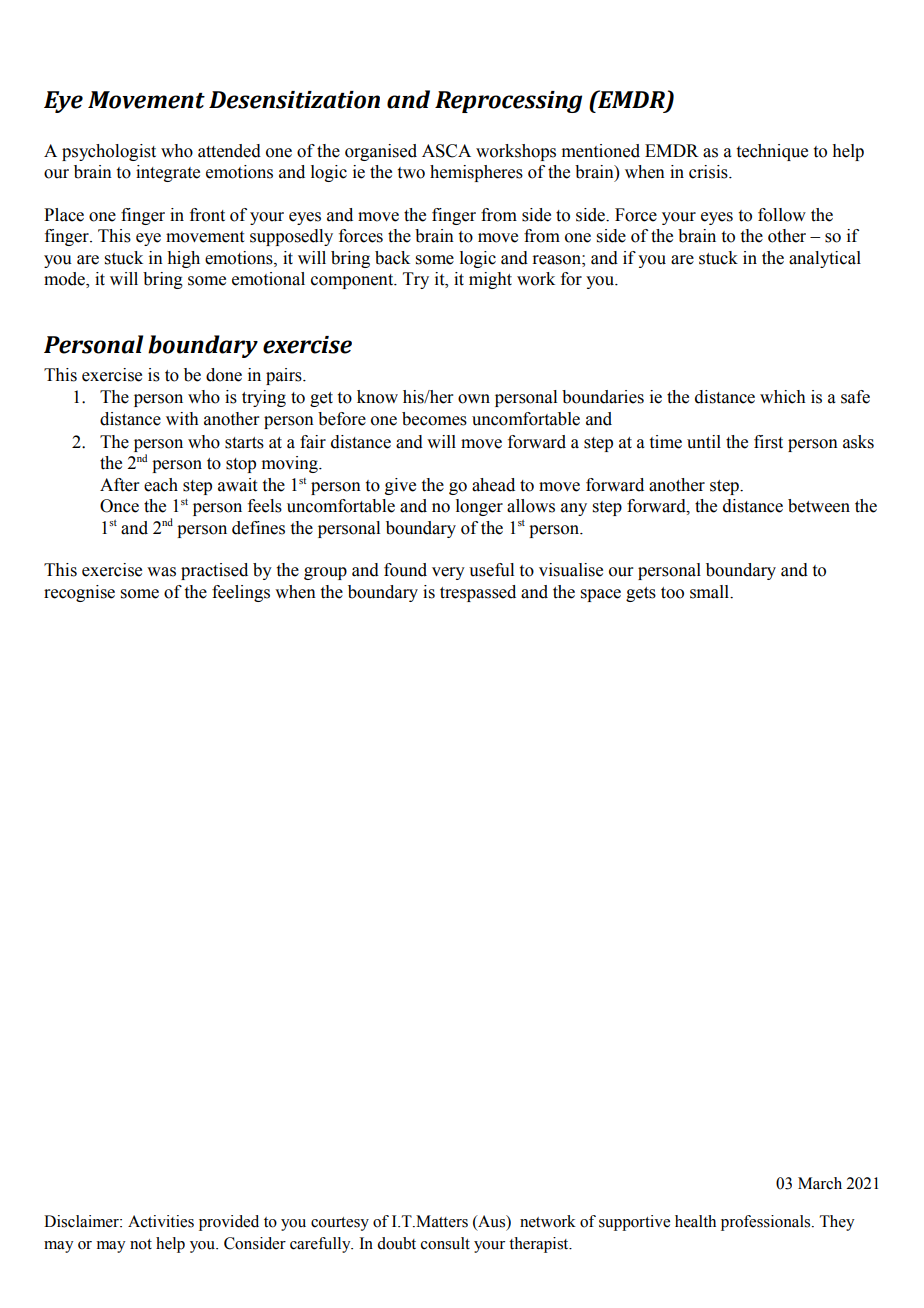  Describe the element at coordinates (476, 173) in the image. I see `hemispheres` at that location.
